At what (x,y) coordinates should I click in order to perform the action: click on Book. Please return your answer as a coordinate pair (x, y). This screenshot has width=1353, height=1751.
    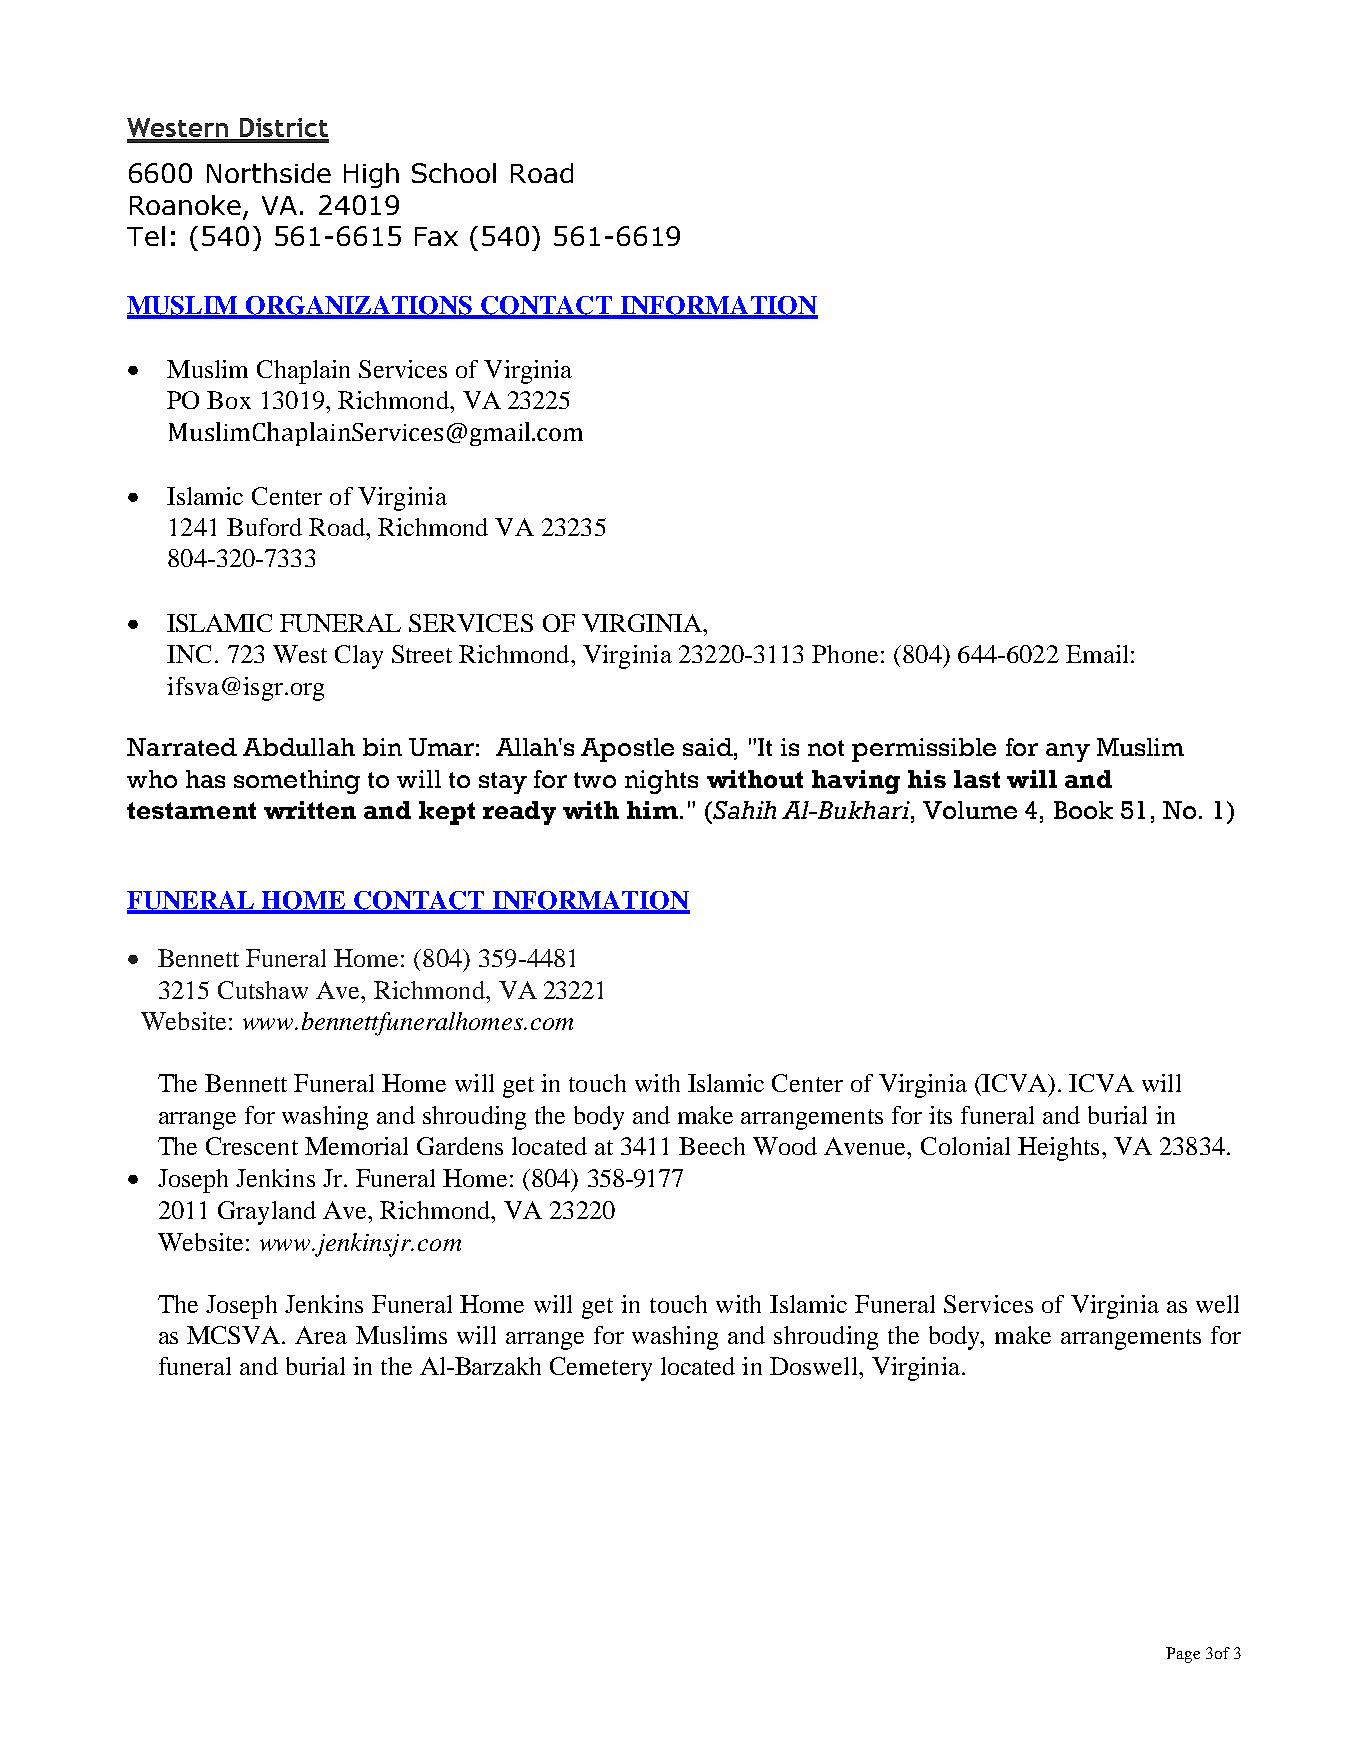
    Looking at the image, I should click on (1083, 810).
